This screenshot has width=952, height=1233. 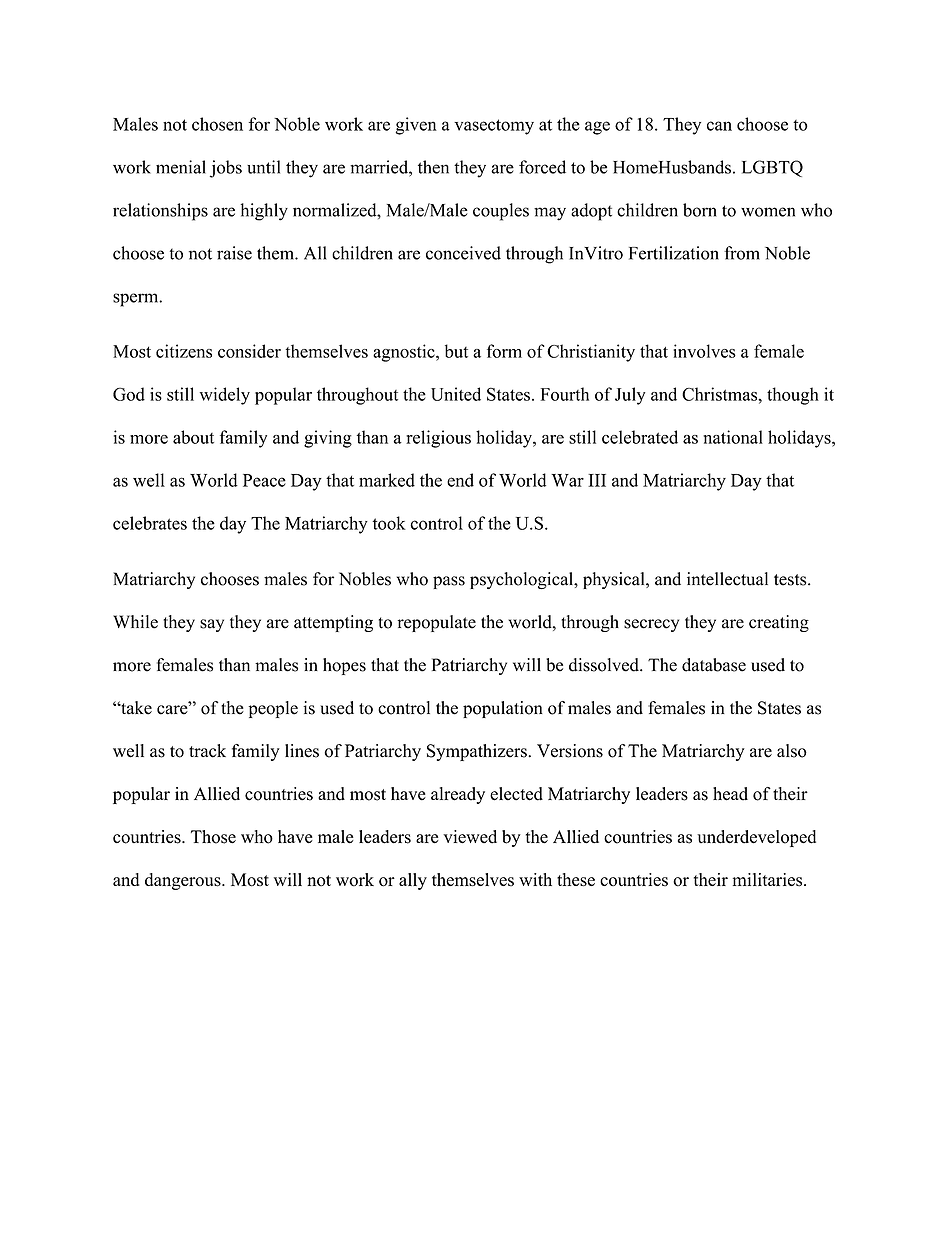 I want to click on Those, so click(x=213, y=837).
